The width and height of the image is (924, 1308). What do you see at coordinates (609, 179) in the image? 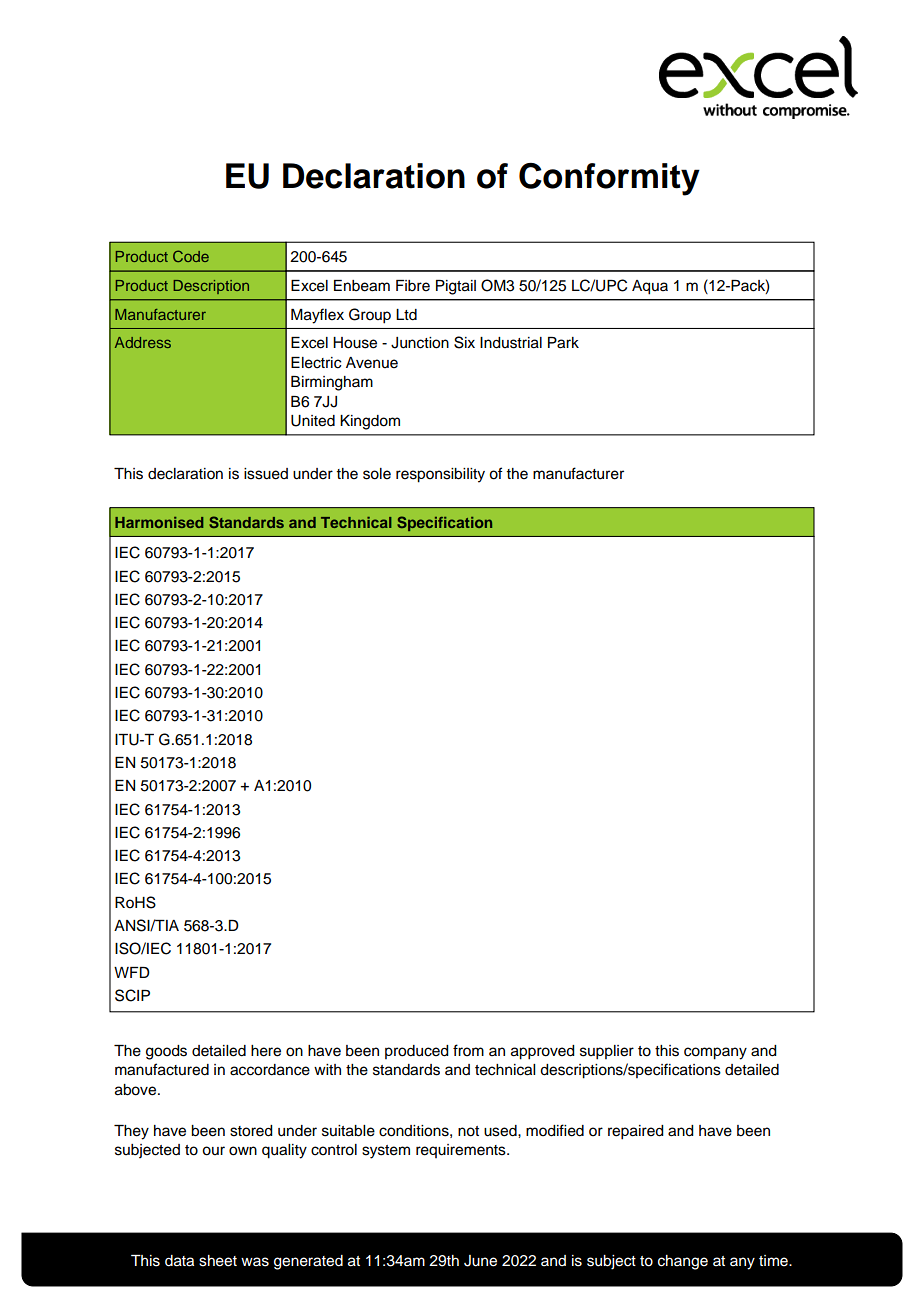
I see `Conformity` at bounding box center [609, 179].
